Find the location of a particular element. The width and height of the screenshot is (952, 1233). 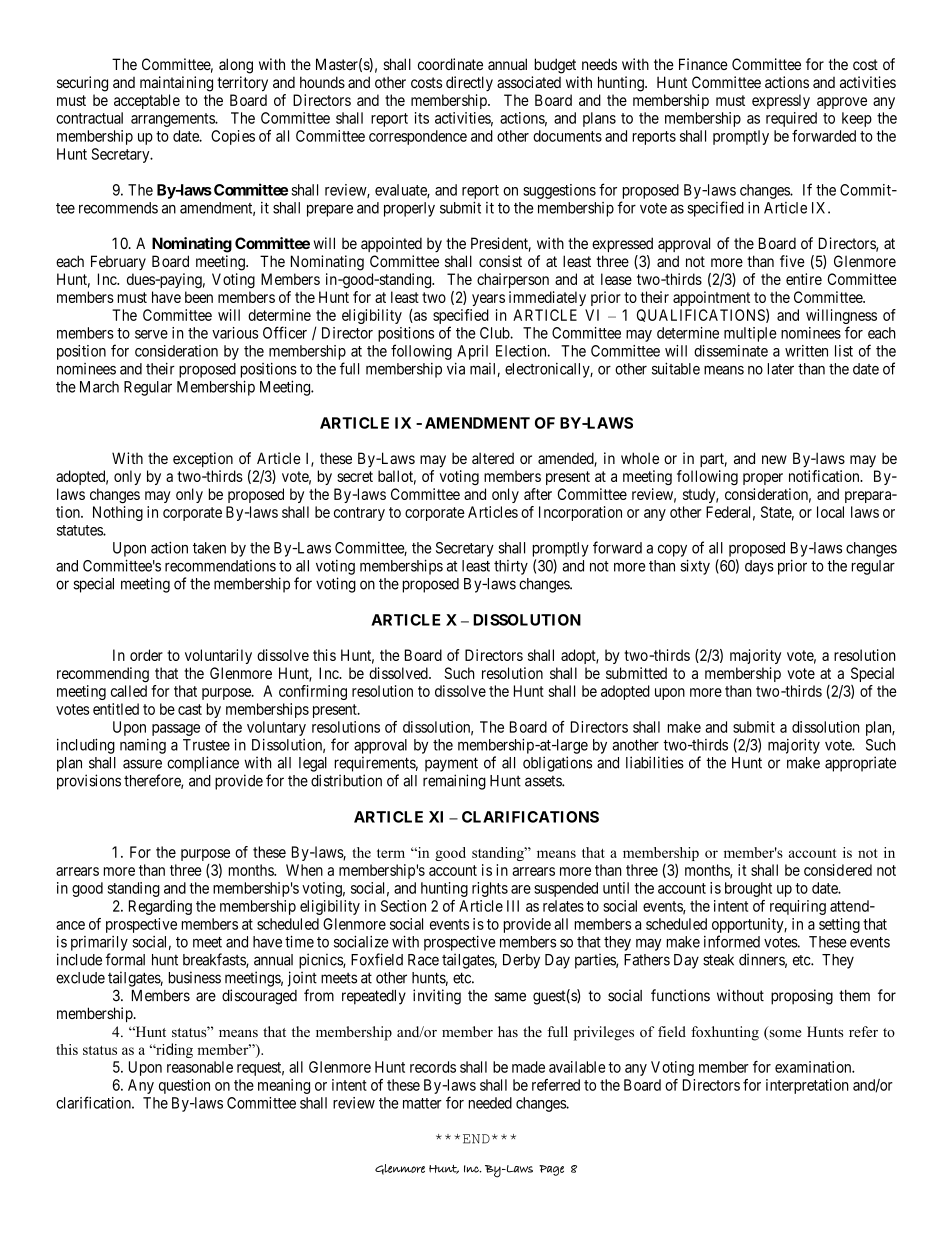

maintaining is located at coordinates (176, 84).
